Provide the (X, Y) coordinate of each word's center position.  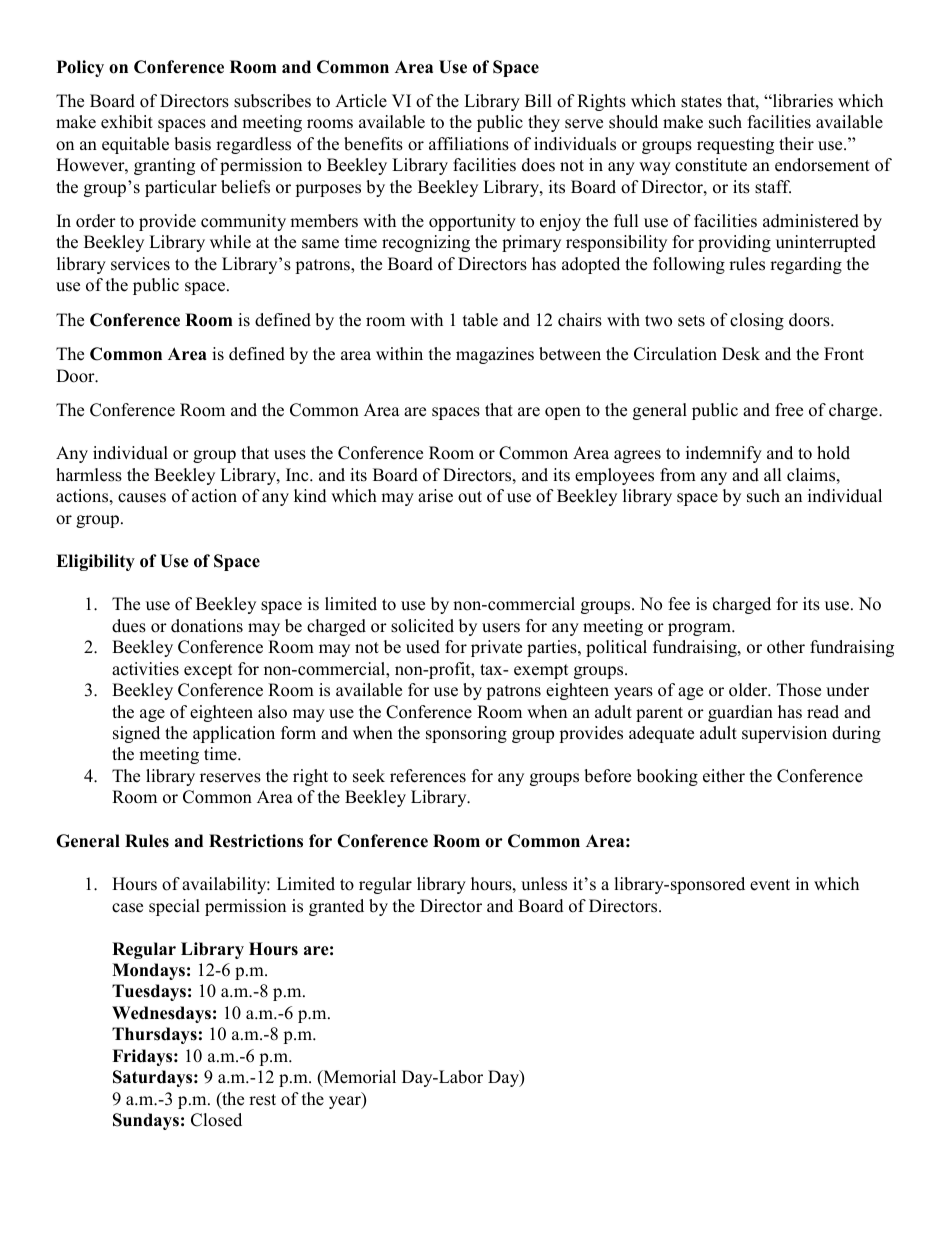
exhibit (127, 122)
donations (207, 626)
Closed (216, 1120)
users (501, 628)
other (786, 647)
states (701, 102)
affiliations (469, 144)
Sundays (146, 1121)
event (770, 885)
